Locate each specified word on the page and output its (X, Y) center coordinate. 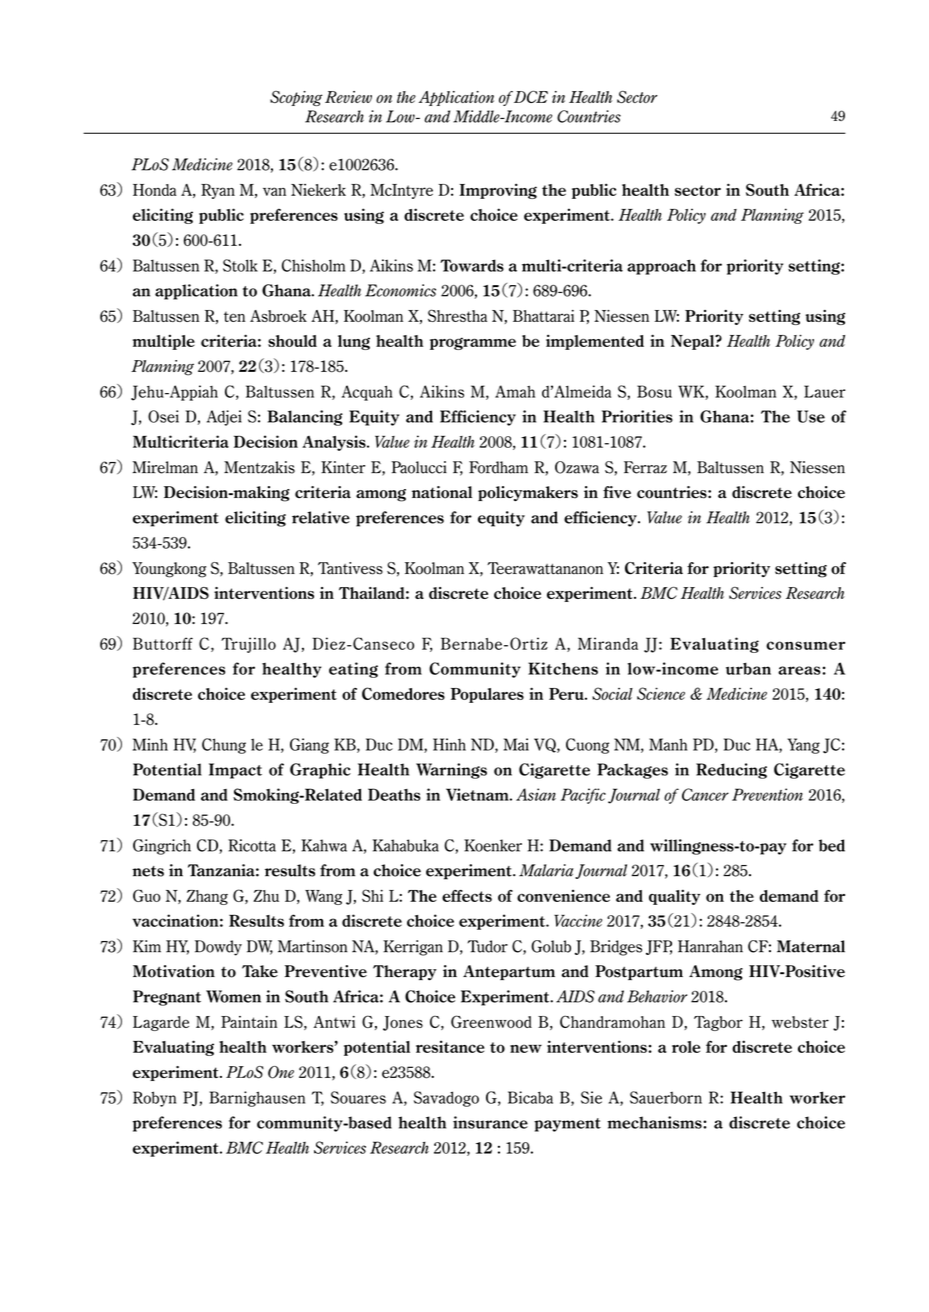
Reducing (731, 771)
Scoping (296, 98)
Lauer (825, 391)
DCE (531, 97)
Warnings (451, 771)
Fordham (498, 467)
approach (661, 267)
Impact (235, 771)
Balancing (305, 418)
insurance (490, 1122)
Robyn (154, 1099)
